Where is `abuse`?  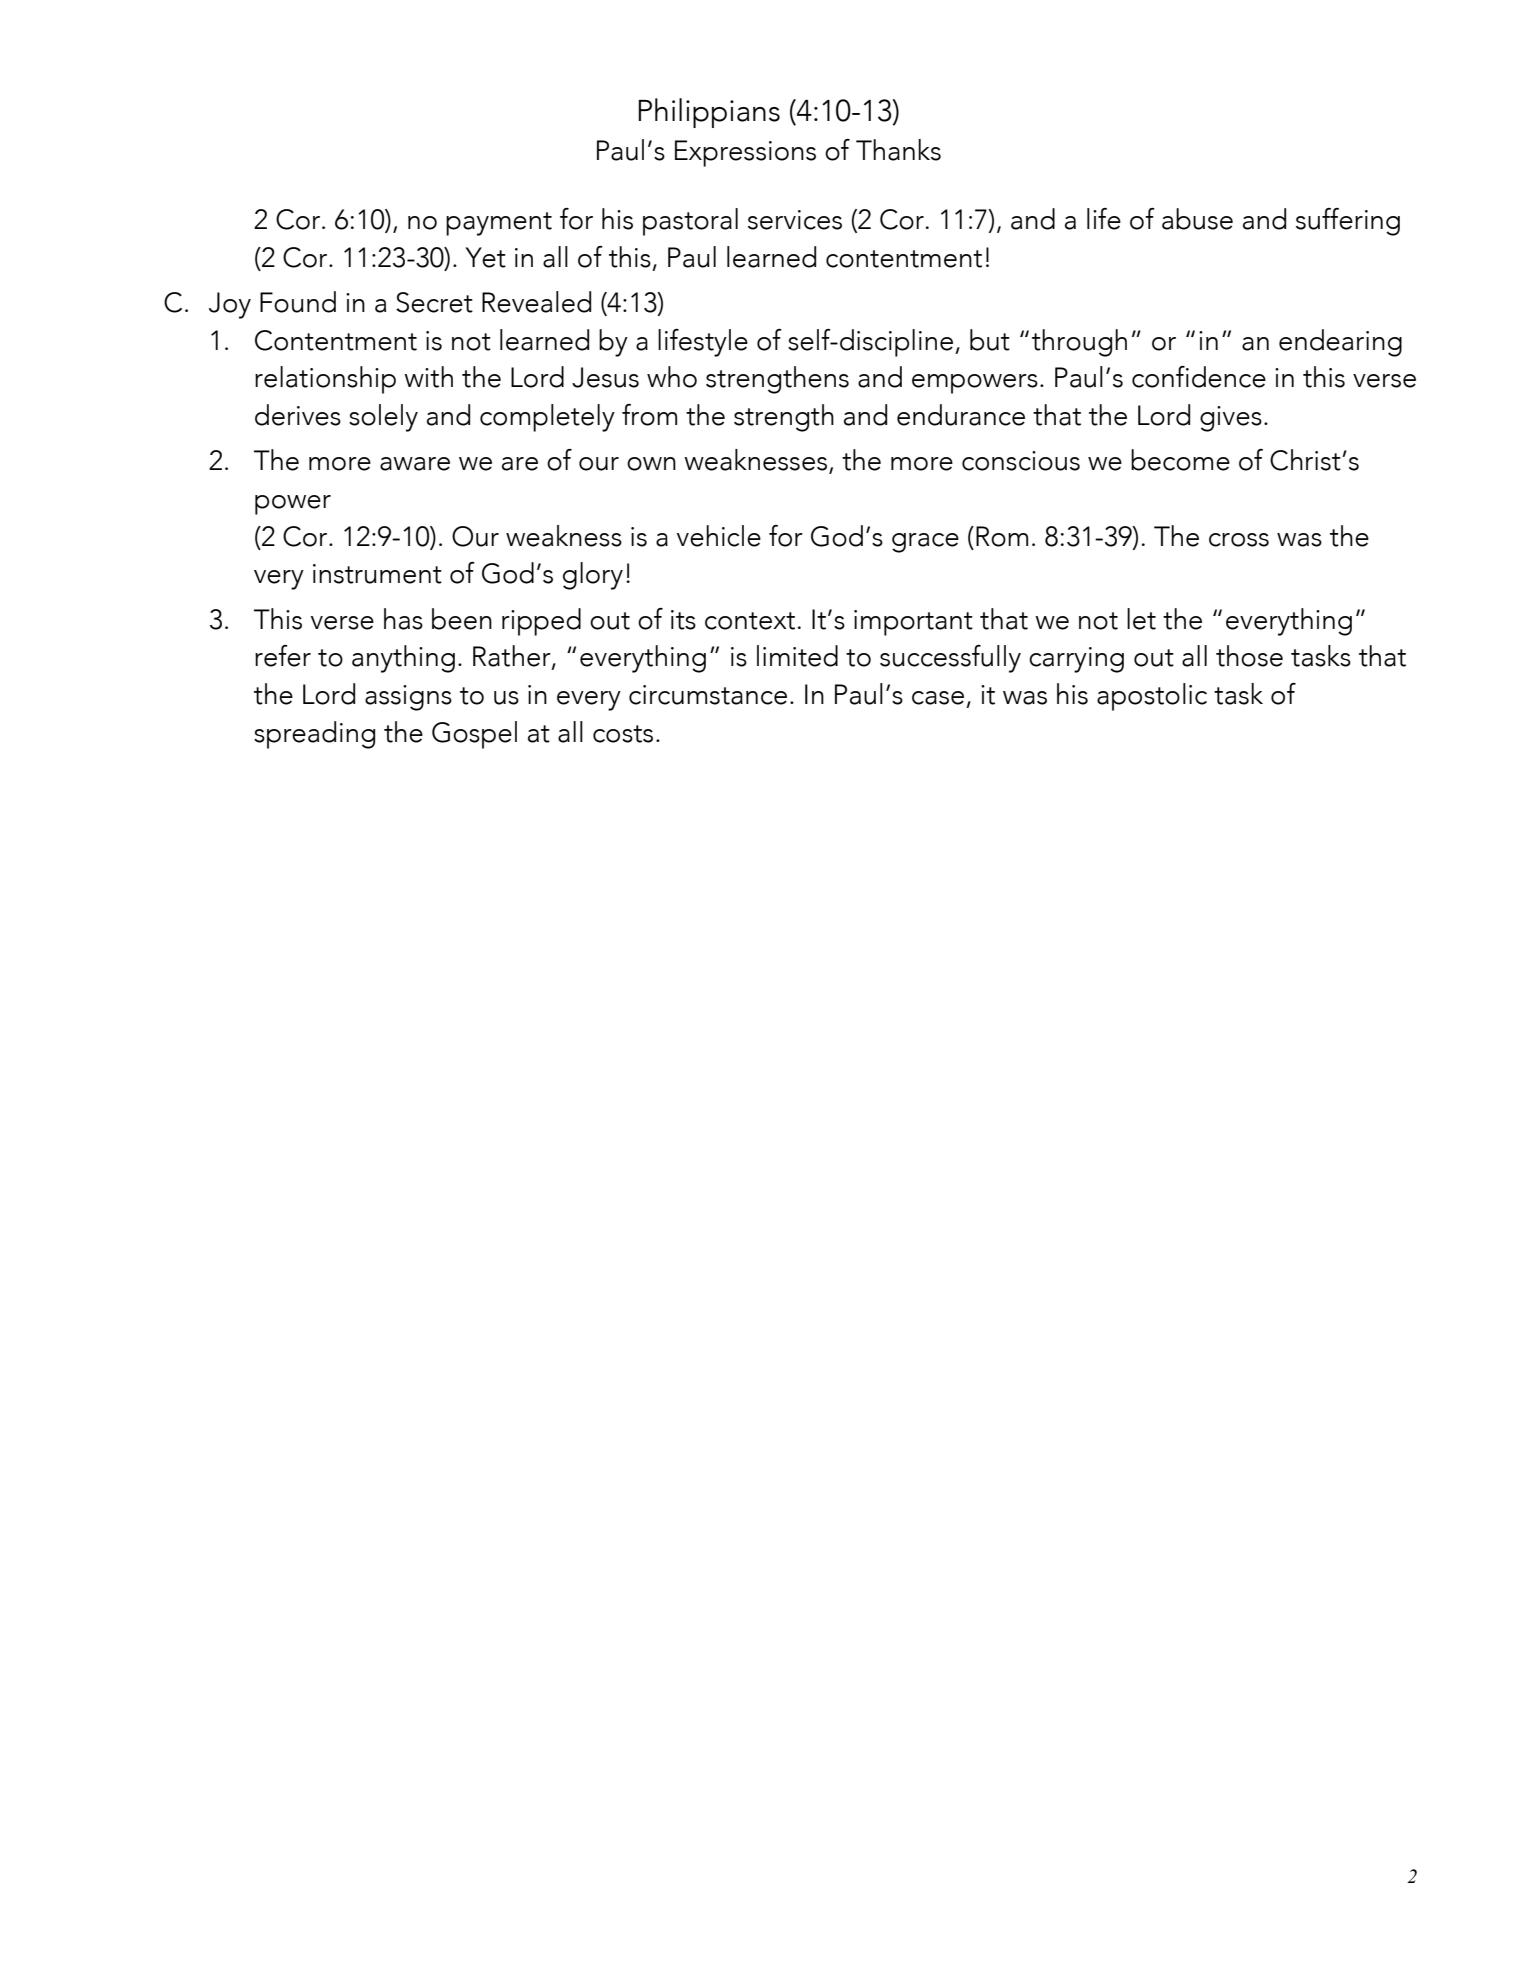 abuse is located at coordinates (1197, 219).
